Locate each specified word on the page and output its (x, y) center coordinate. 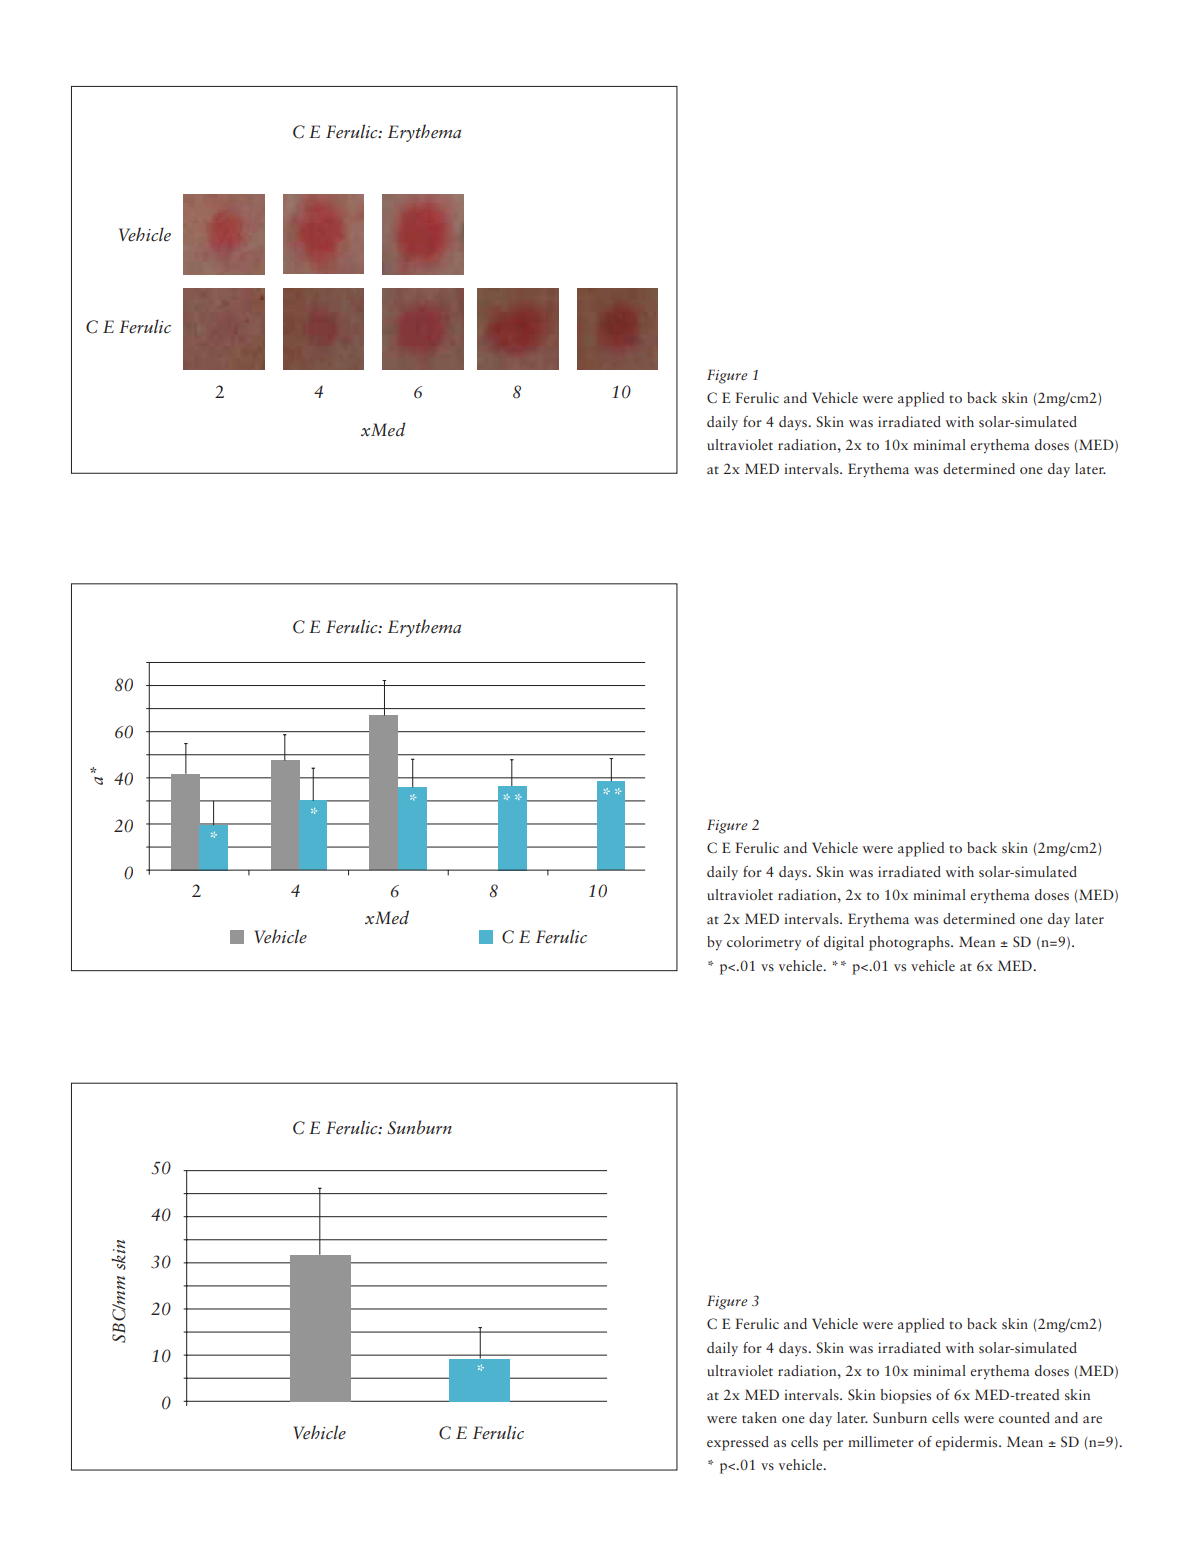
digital (844, 943)
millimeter (881, 1441)
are (1092, 1419)
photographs (910, 943)
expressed (738, 1443)
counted (1024, 1417)
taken (759, 1417)
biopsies (906, 1396)
